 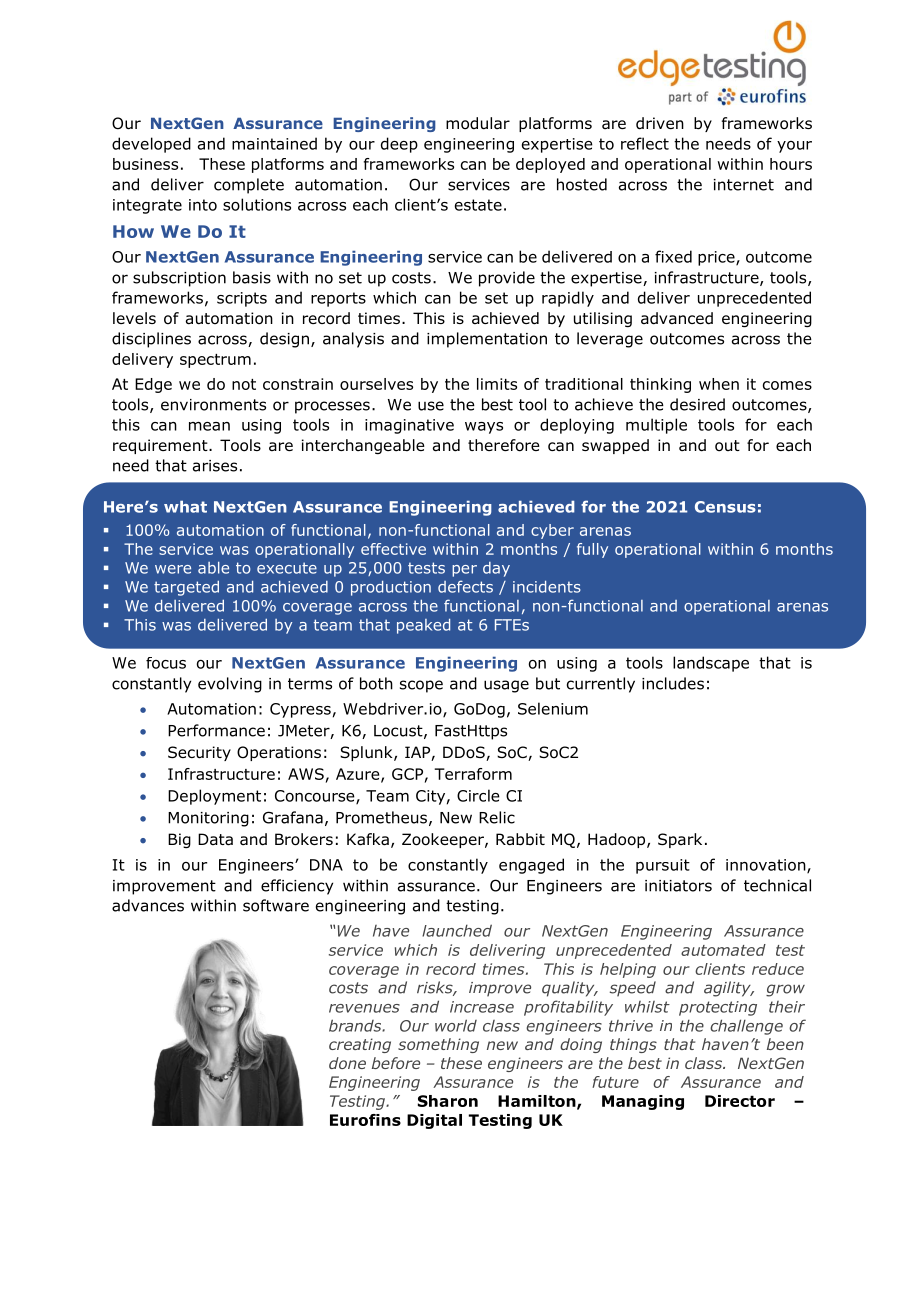 What do you see at coordinates (347, 1063) in the screenshot?
I see `done` at bounding box center [347, 1063].
